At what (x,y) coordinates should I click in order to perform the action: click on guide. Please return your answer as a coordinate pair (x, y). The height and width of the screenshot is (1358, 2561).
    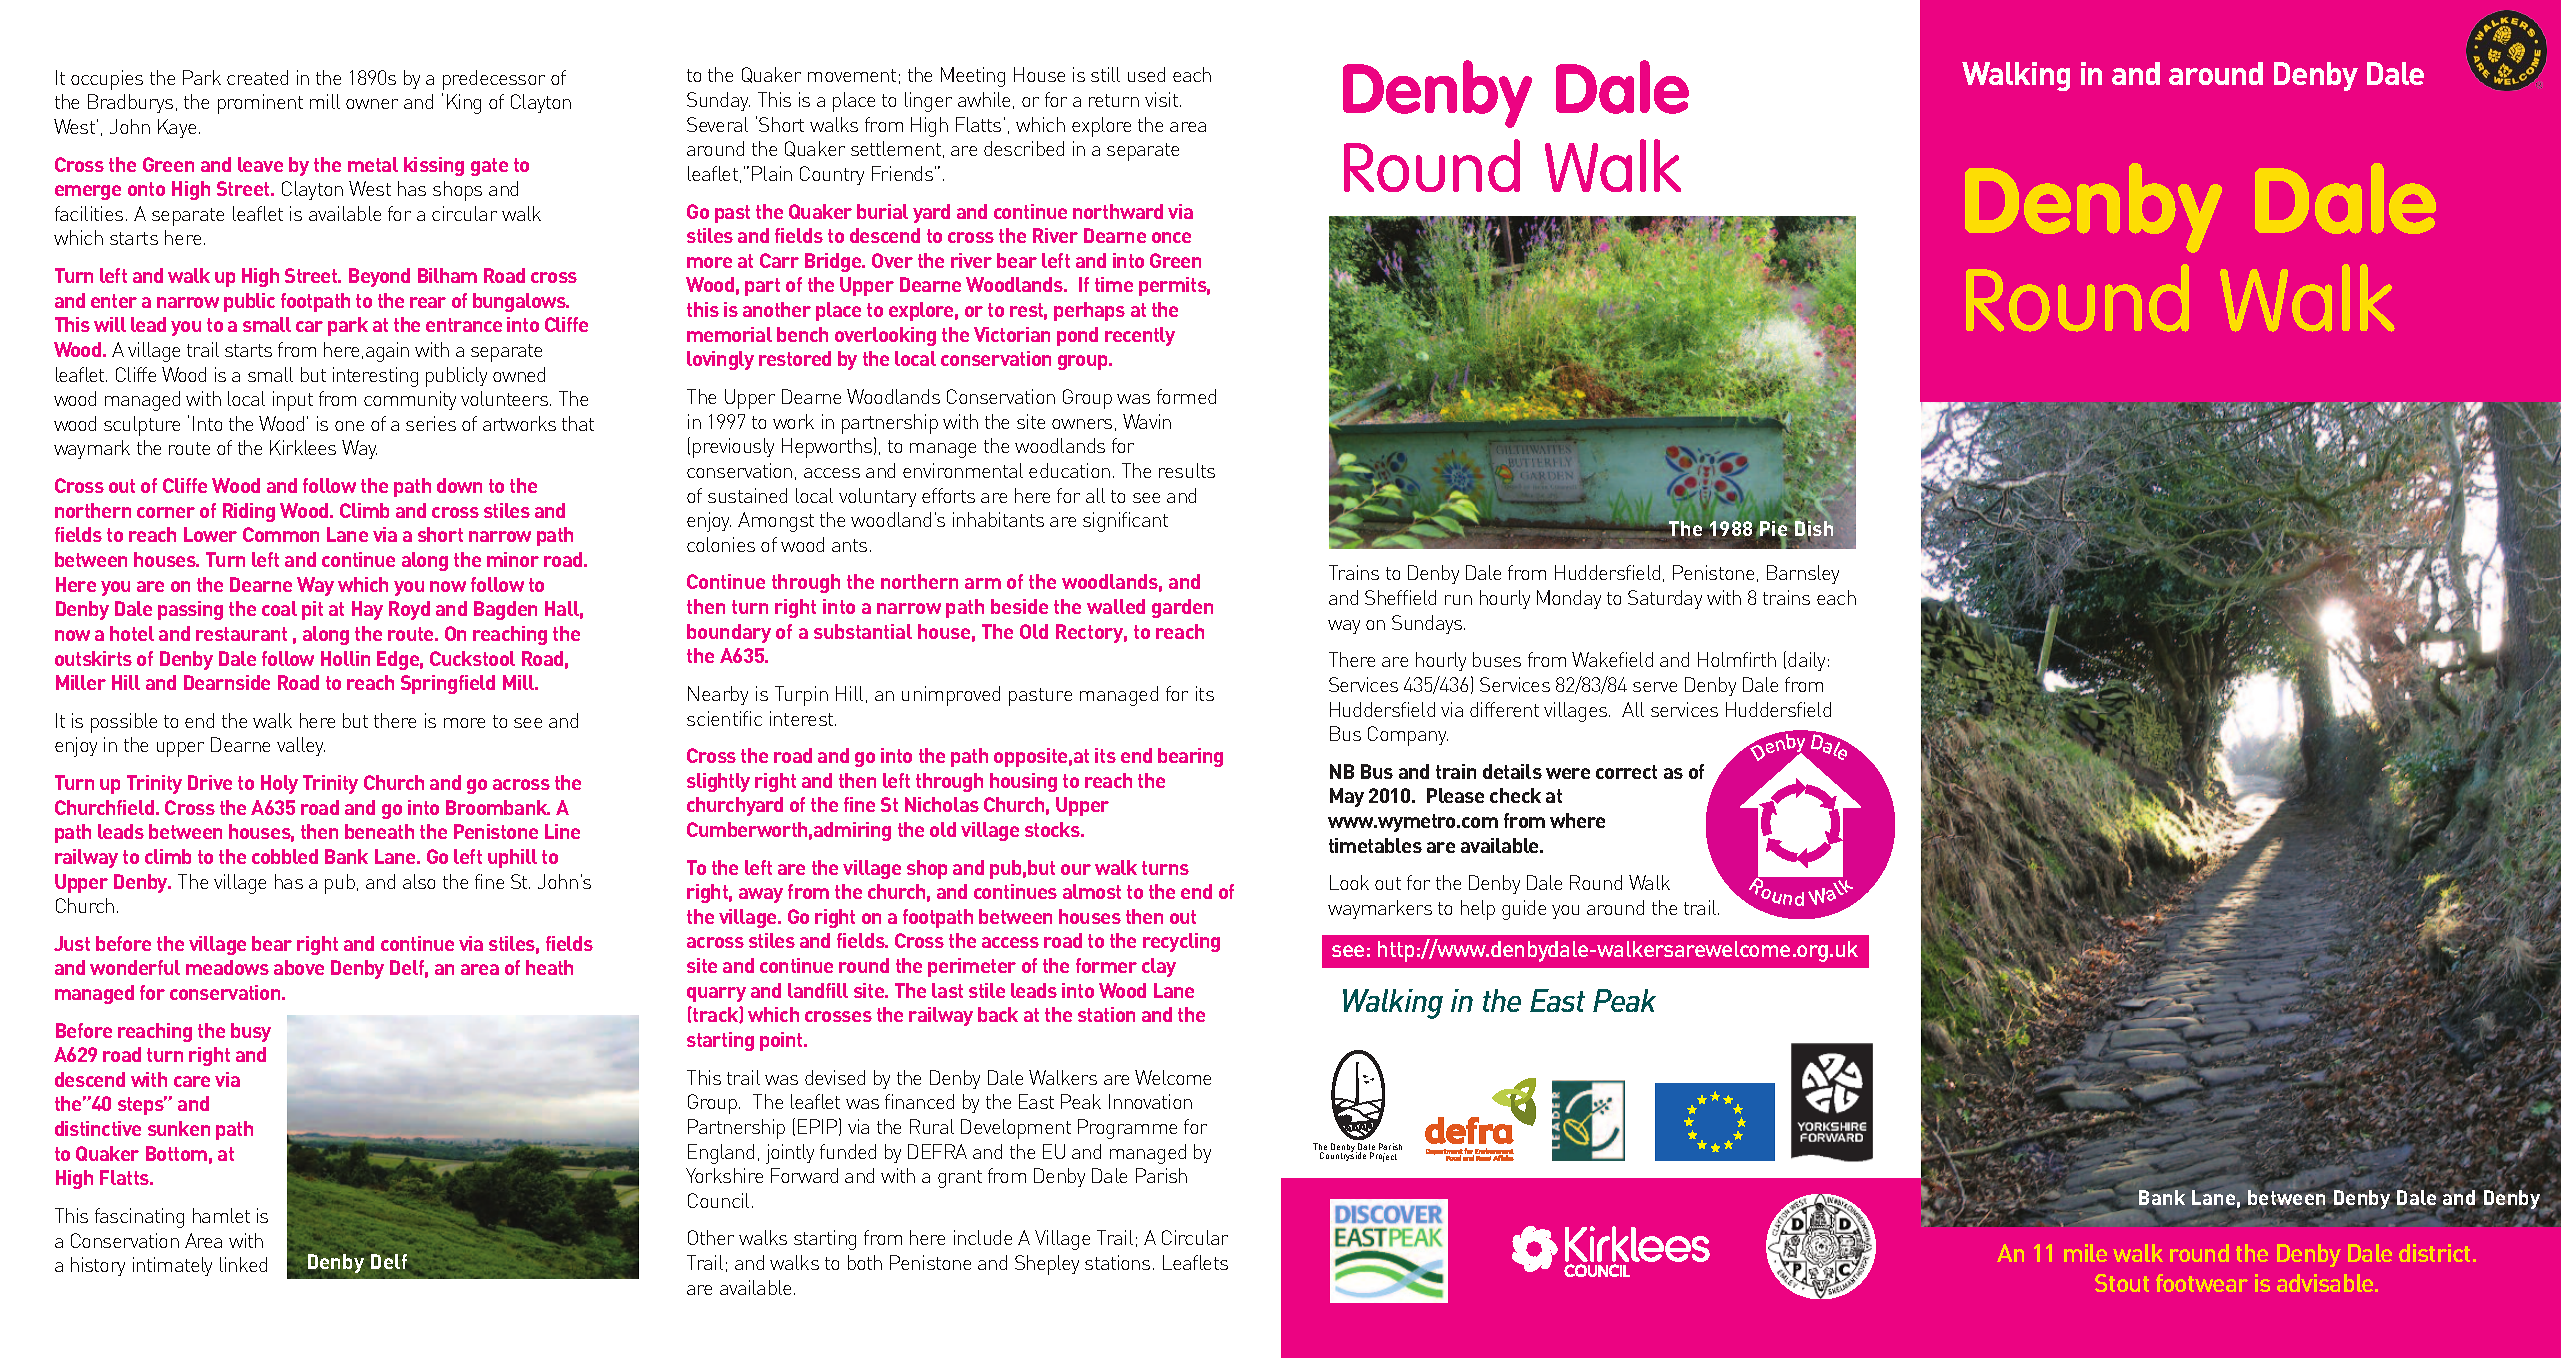
    Looking at the image, I should click on (1524, 910).
